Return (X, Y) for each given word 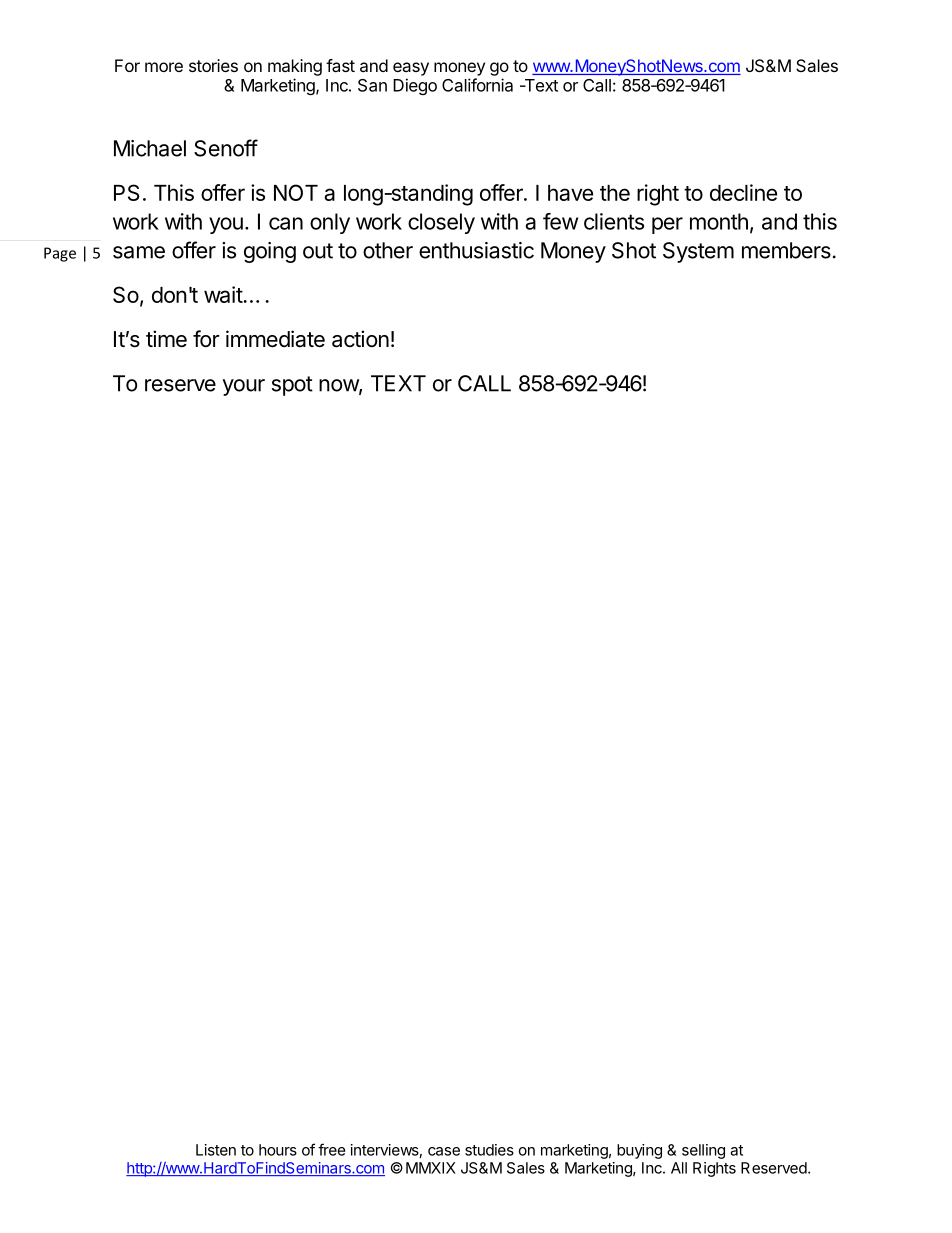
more (164, 67)
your (243, 387)
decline (743, 192)
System (698, 252)
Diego (415, 86)
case (444, 1151)
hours (278, 1150)
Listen (216, 1150)
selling (703, 1151)
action (360, 339)
